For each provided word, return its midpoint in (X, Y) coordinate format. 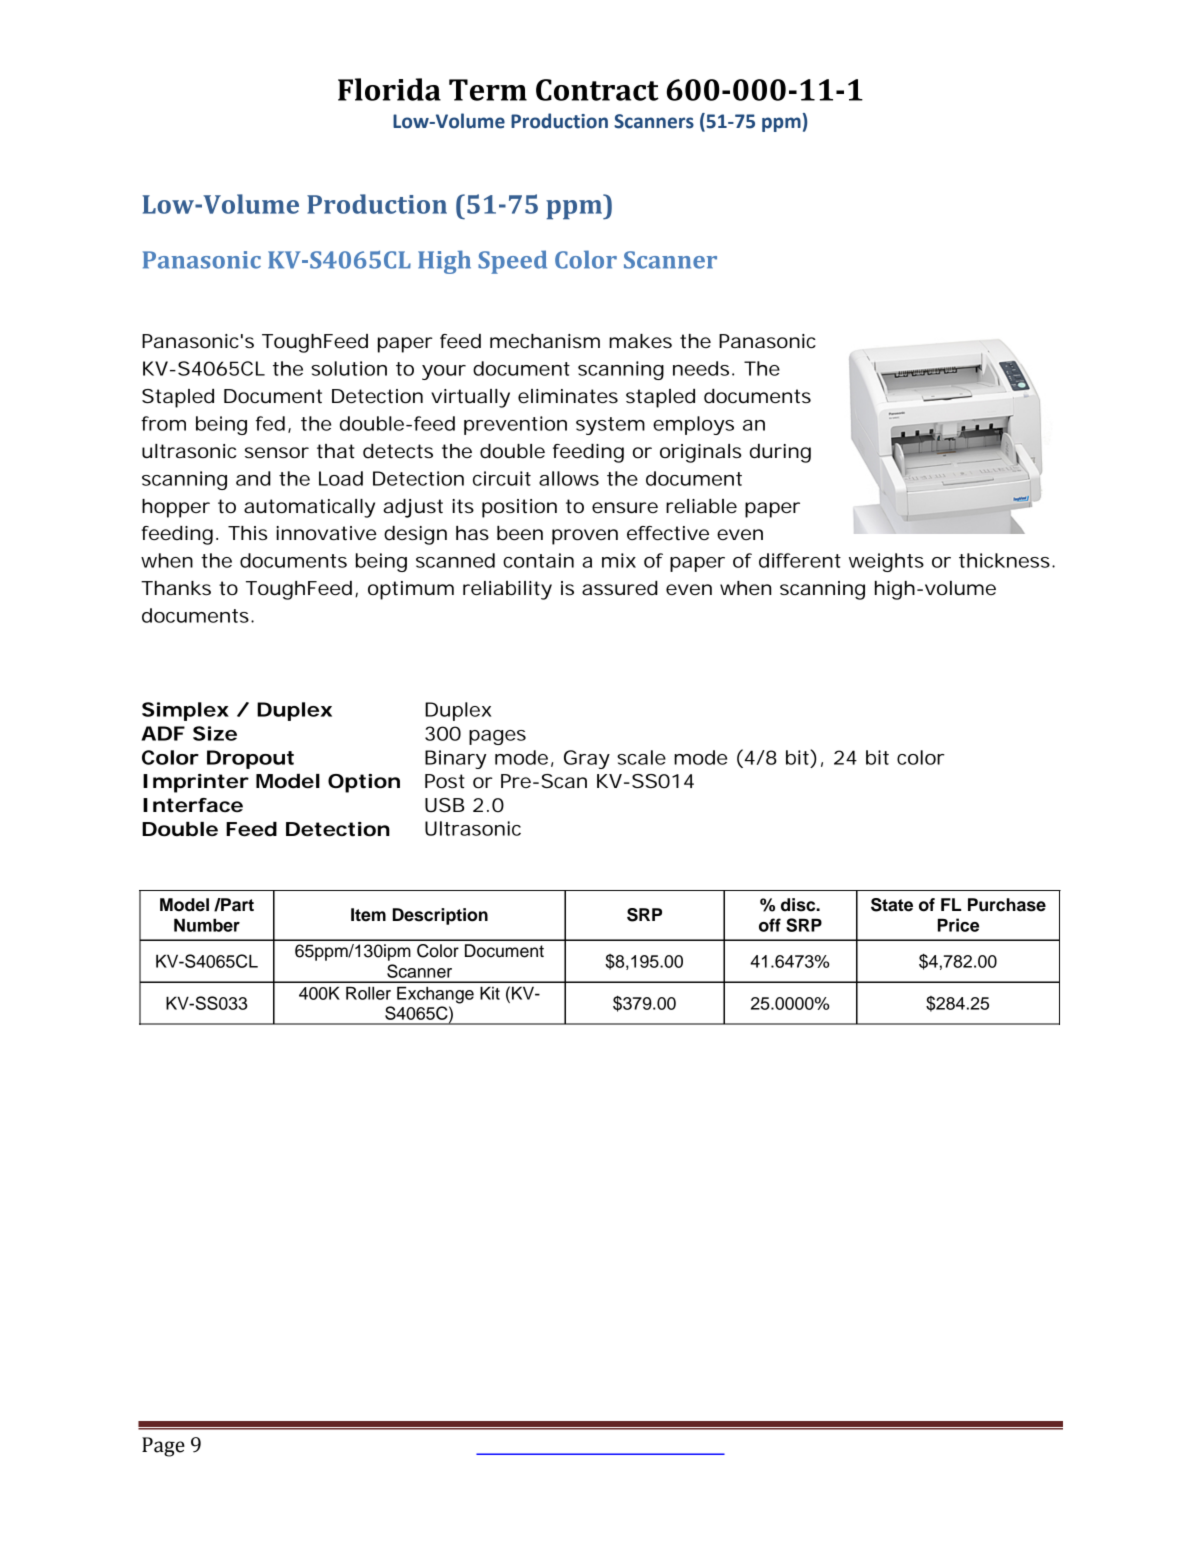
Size (215, 733)
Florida (389, 89)
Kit (490, 993)
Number (207, 925)
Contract (597, 90)
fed (270, 423)
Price (958, 925)
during (780, 453)
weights (886, 562)
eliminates (568, 396)
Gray (587, 759)
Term (488, 90)
